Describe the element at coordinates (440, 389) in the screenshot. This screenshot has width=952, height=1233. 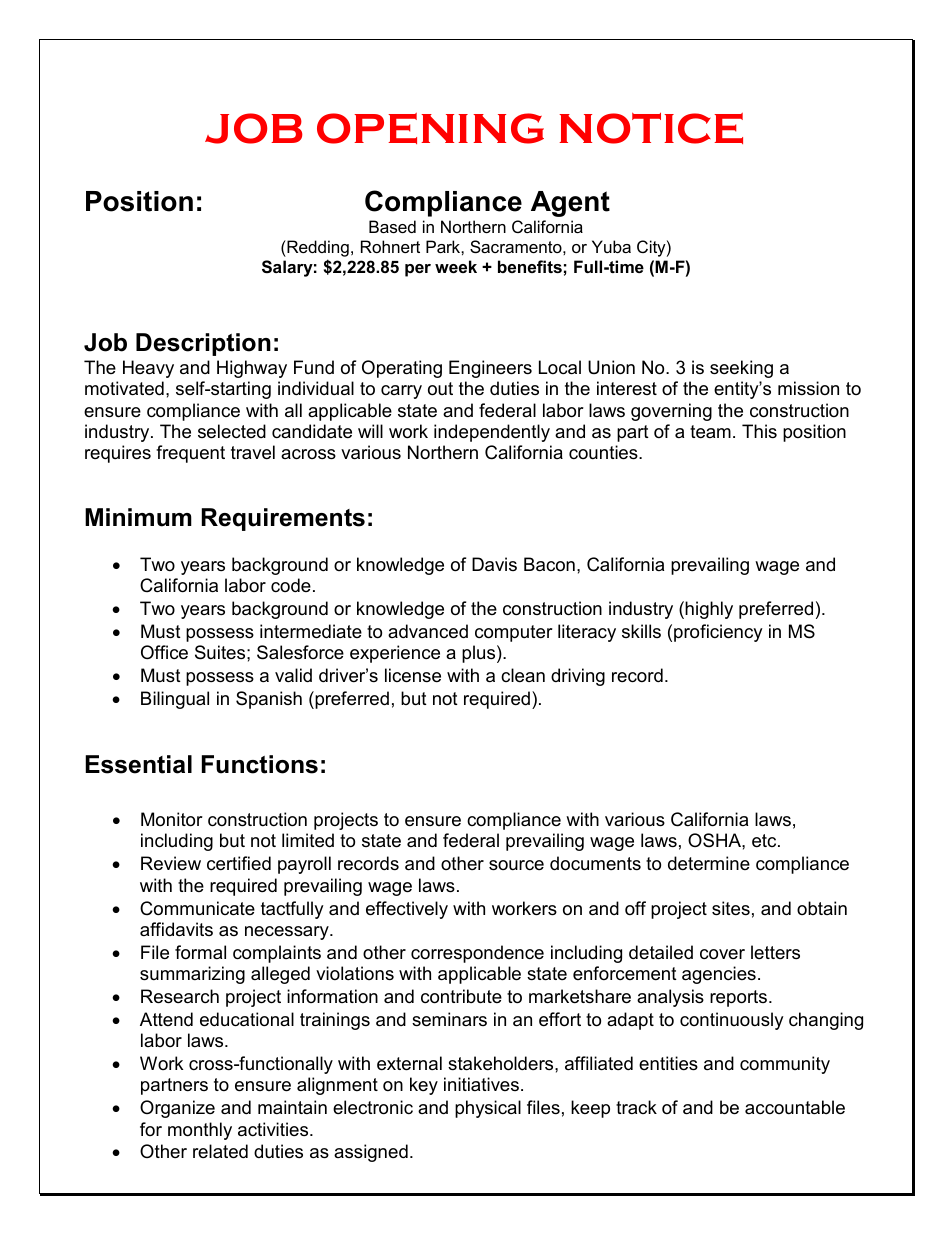
I see `out` at that location.
